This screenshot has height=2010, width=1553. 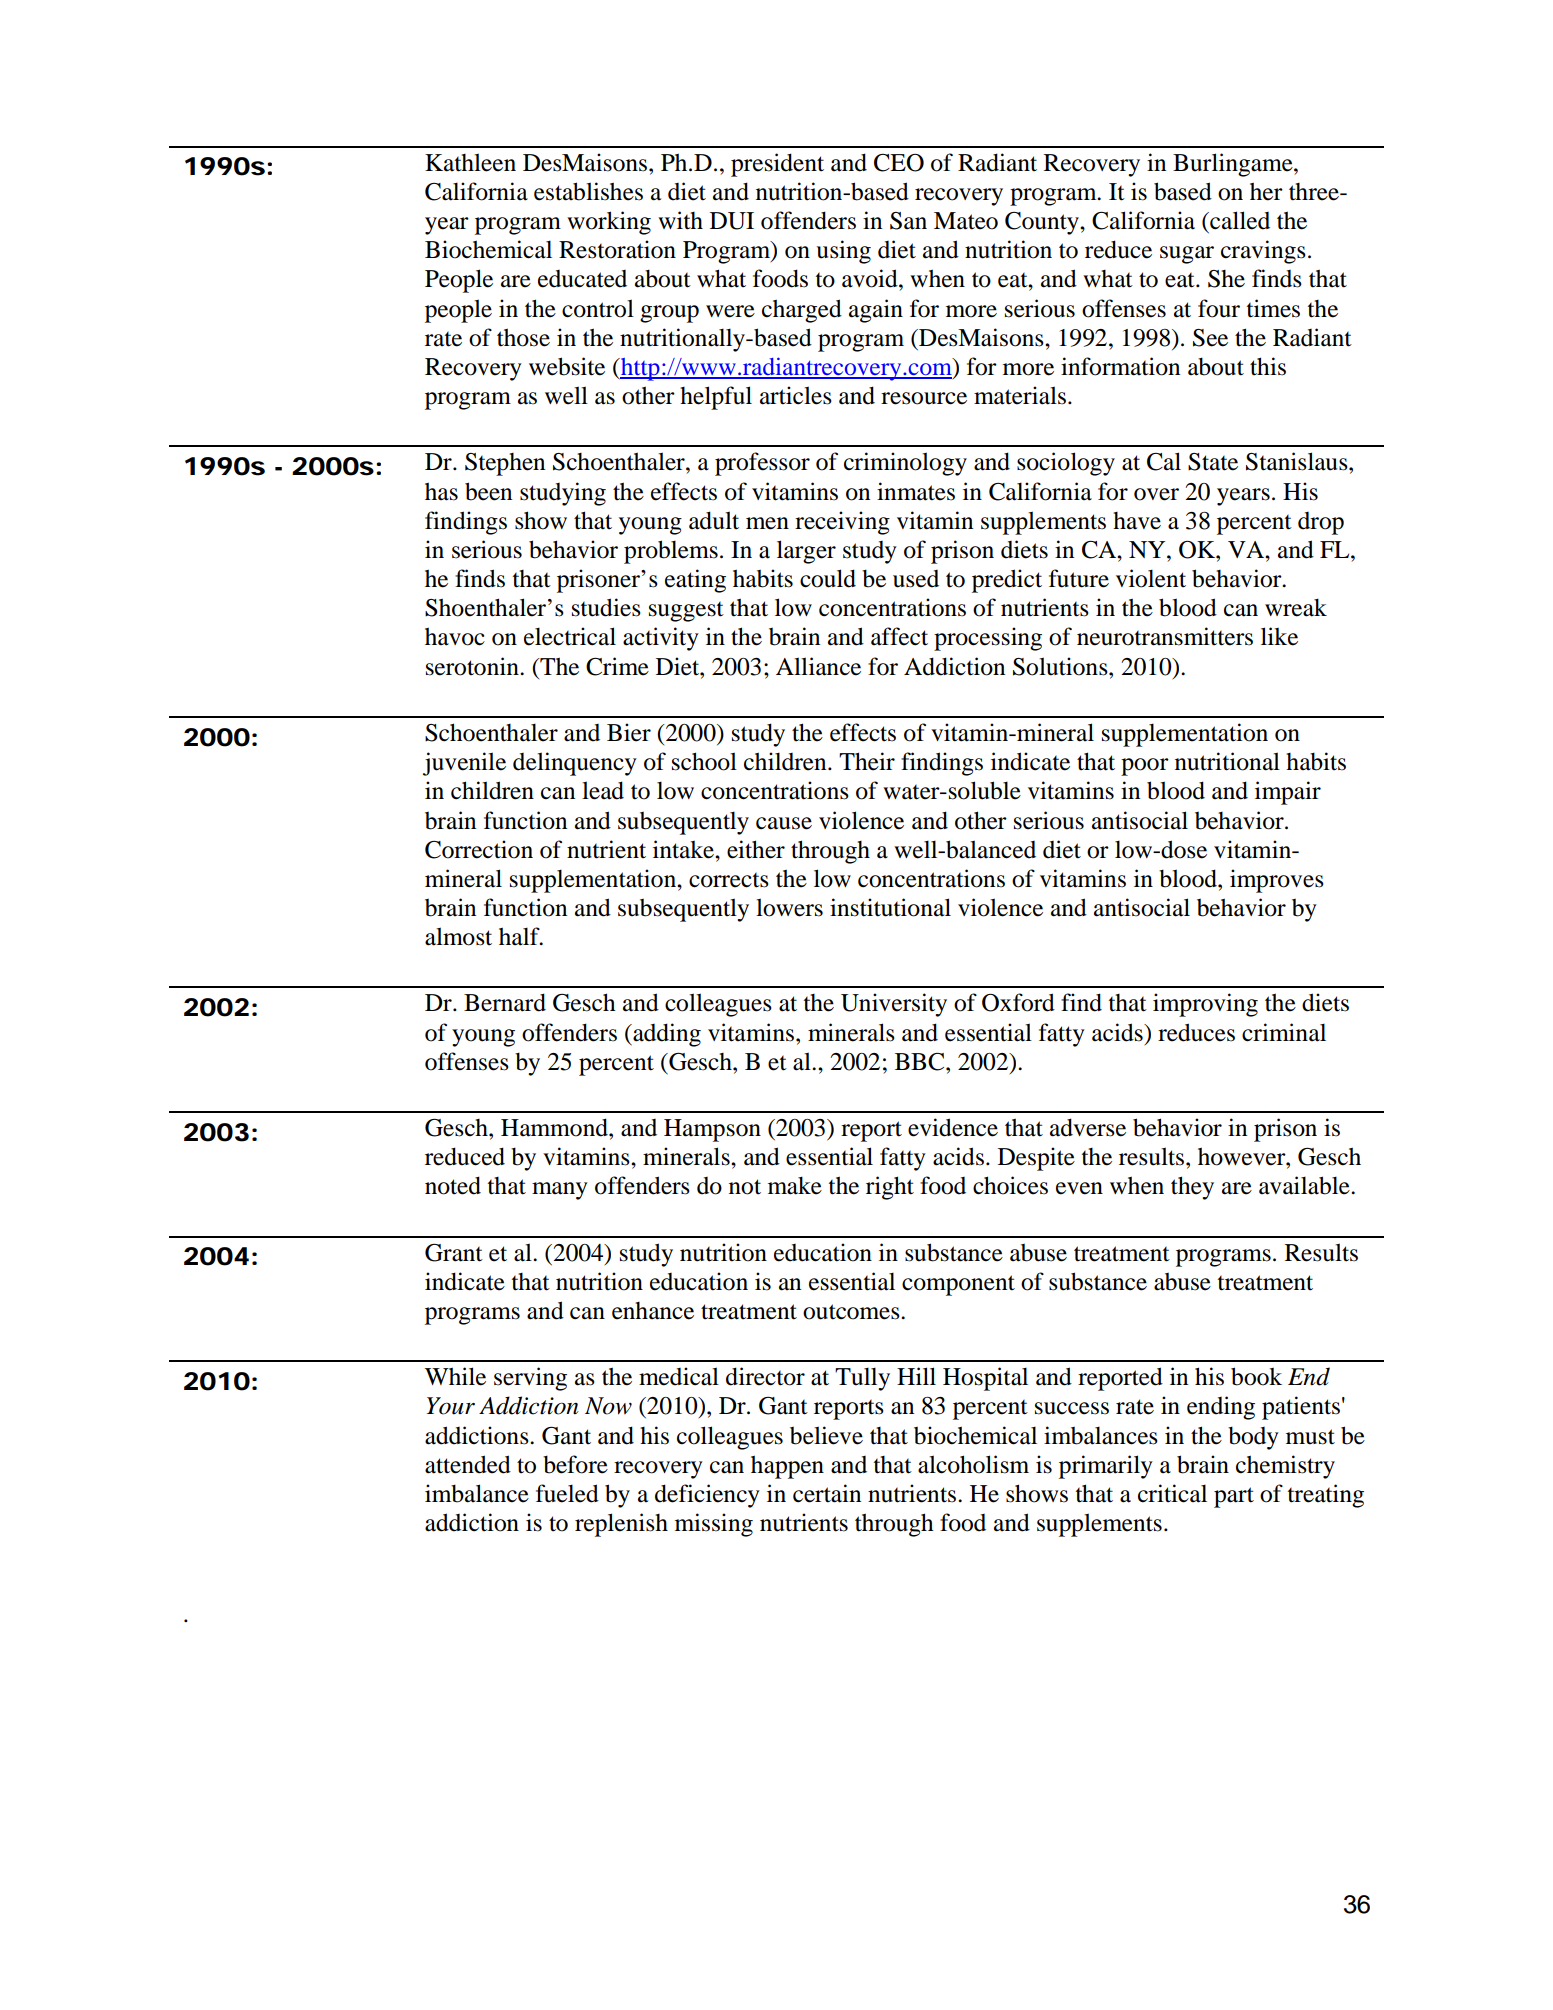 I want to click on BBC, so click(x=921, y=1062).
